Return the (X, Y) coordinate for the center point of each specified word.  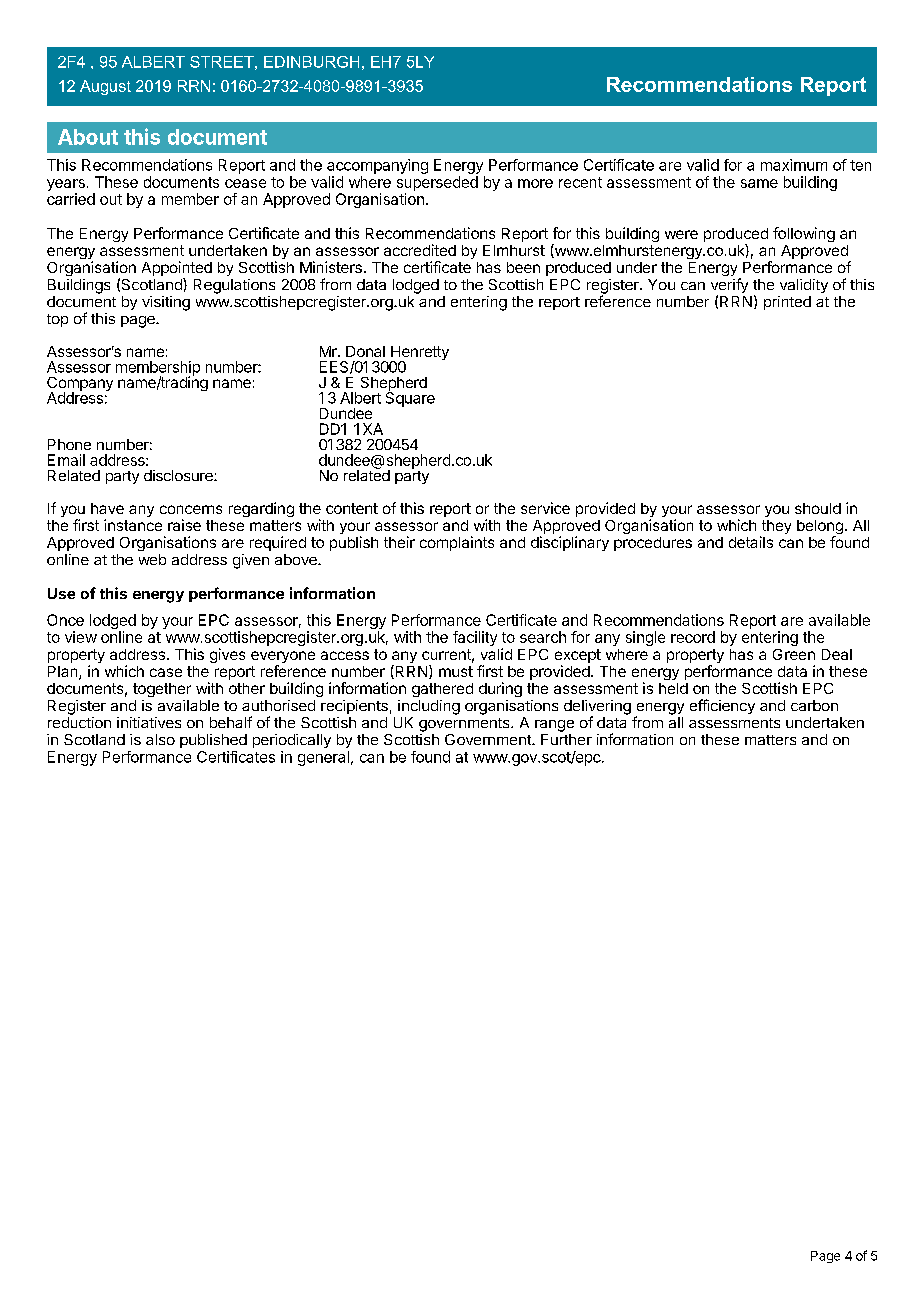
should (818, 508)
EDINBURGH (311, 62)
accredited (420, 250)
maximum (794, 165)
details (751, 542)
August (105, 87)
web (152, 559)
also (160, 739)
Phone (69, 444)
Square (410, 398)
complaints (457, 543)
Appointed (177, 270)
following (804, 234)
